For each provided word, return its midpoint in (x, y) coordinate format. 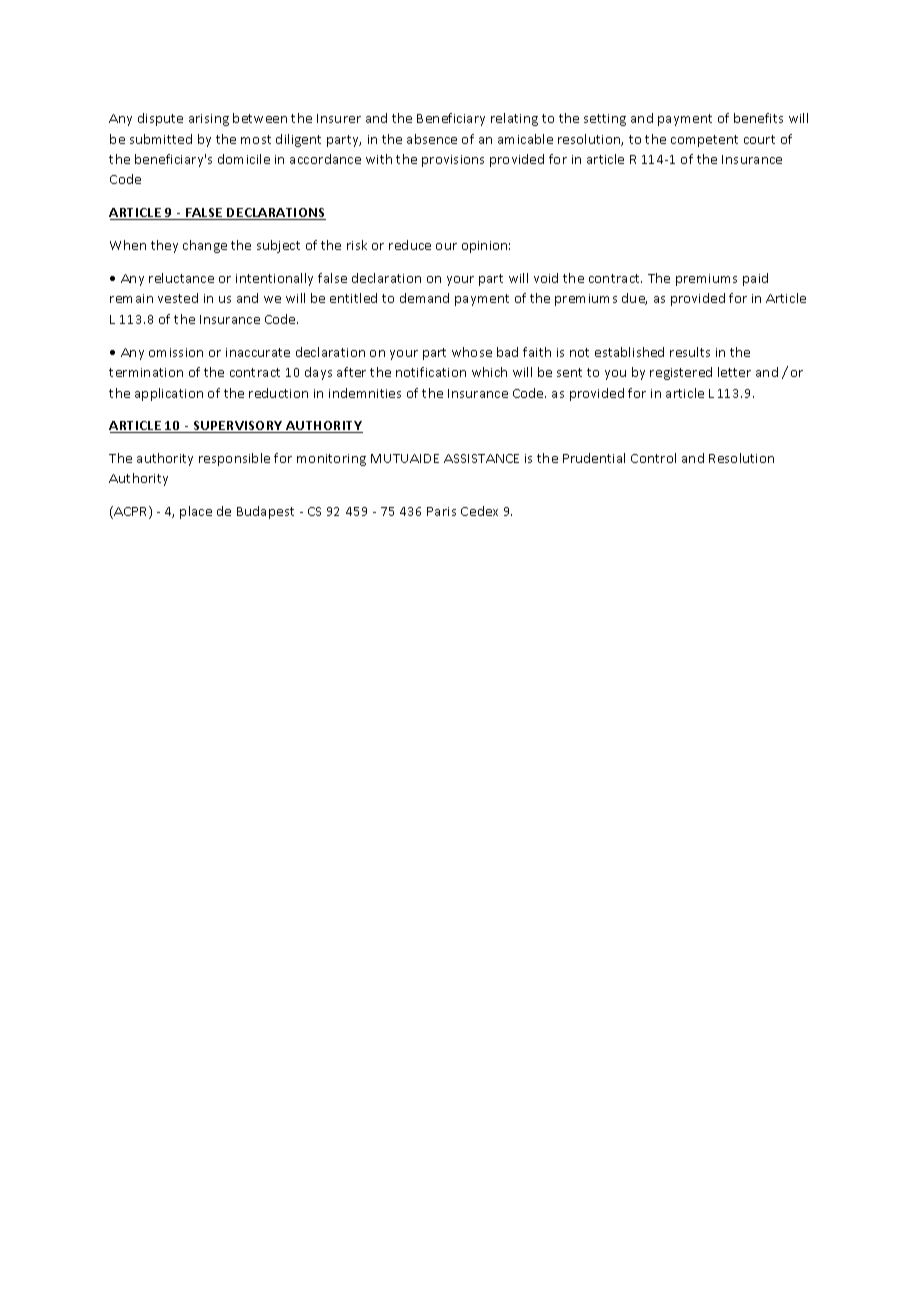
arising (209, 120)
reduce (410, 245)
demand (424, 298)
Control (653, 458)
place (196, 512)
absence (432, 139)
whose (472, 352)
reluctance (181, 278)
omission (176, 352)
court (759, 139)
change (205, 246)
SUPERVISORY (238, 427)
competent (704, 141)
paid (755, 279)
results (690, 352)
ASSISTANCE (481, 458)
